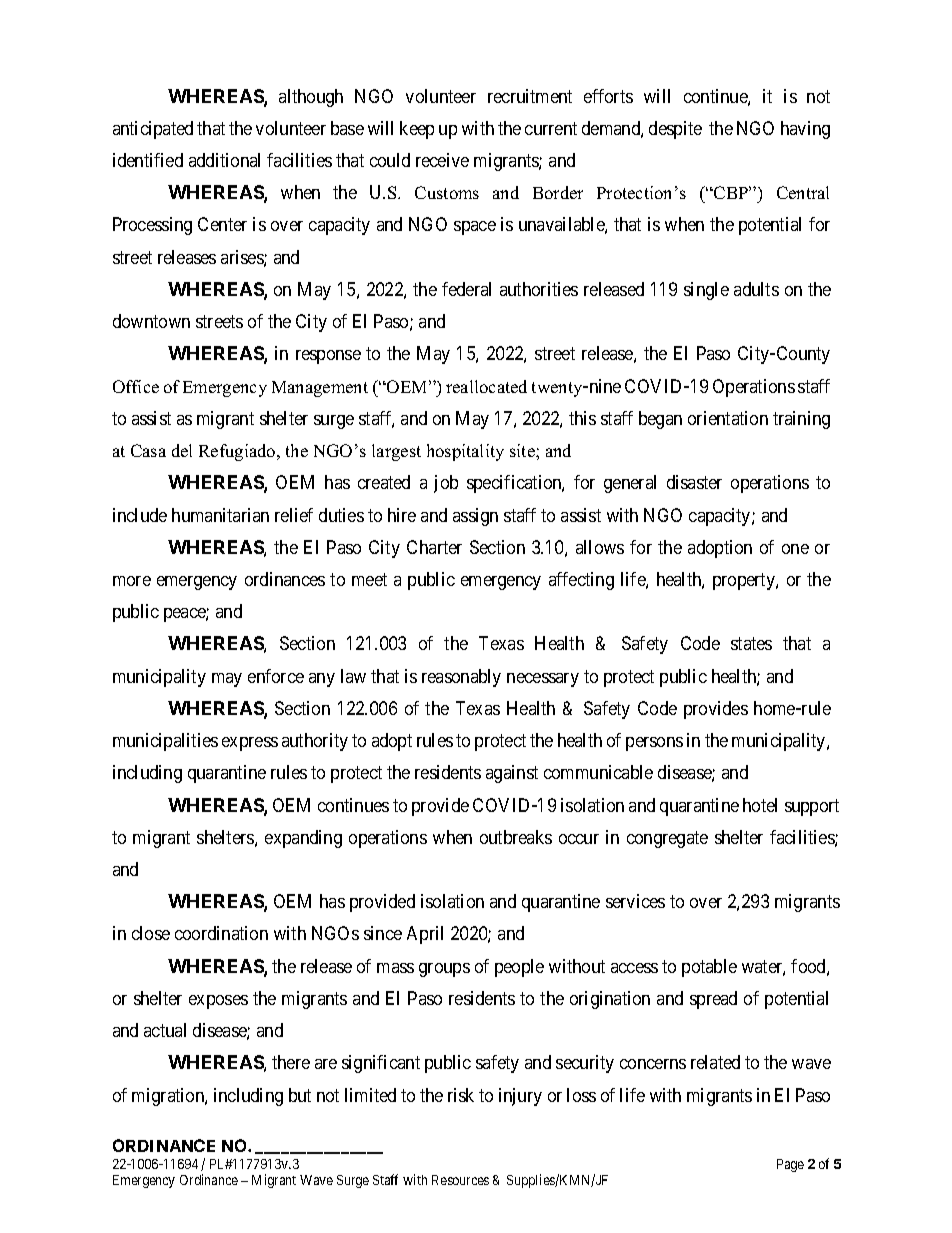 Image resolution: width=952 pixels, height=1233 pixels. Describe the element at coordinates (224, 160) in the screenshot. I see `additional` at that location.
